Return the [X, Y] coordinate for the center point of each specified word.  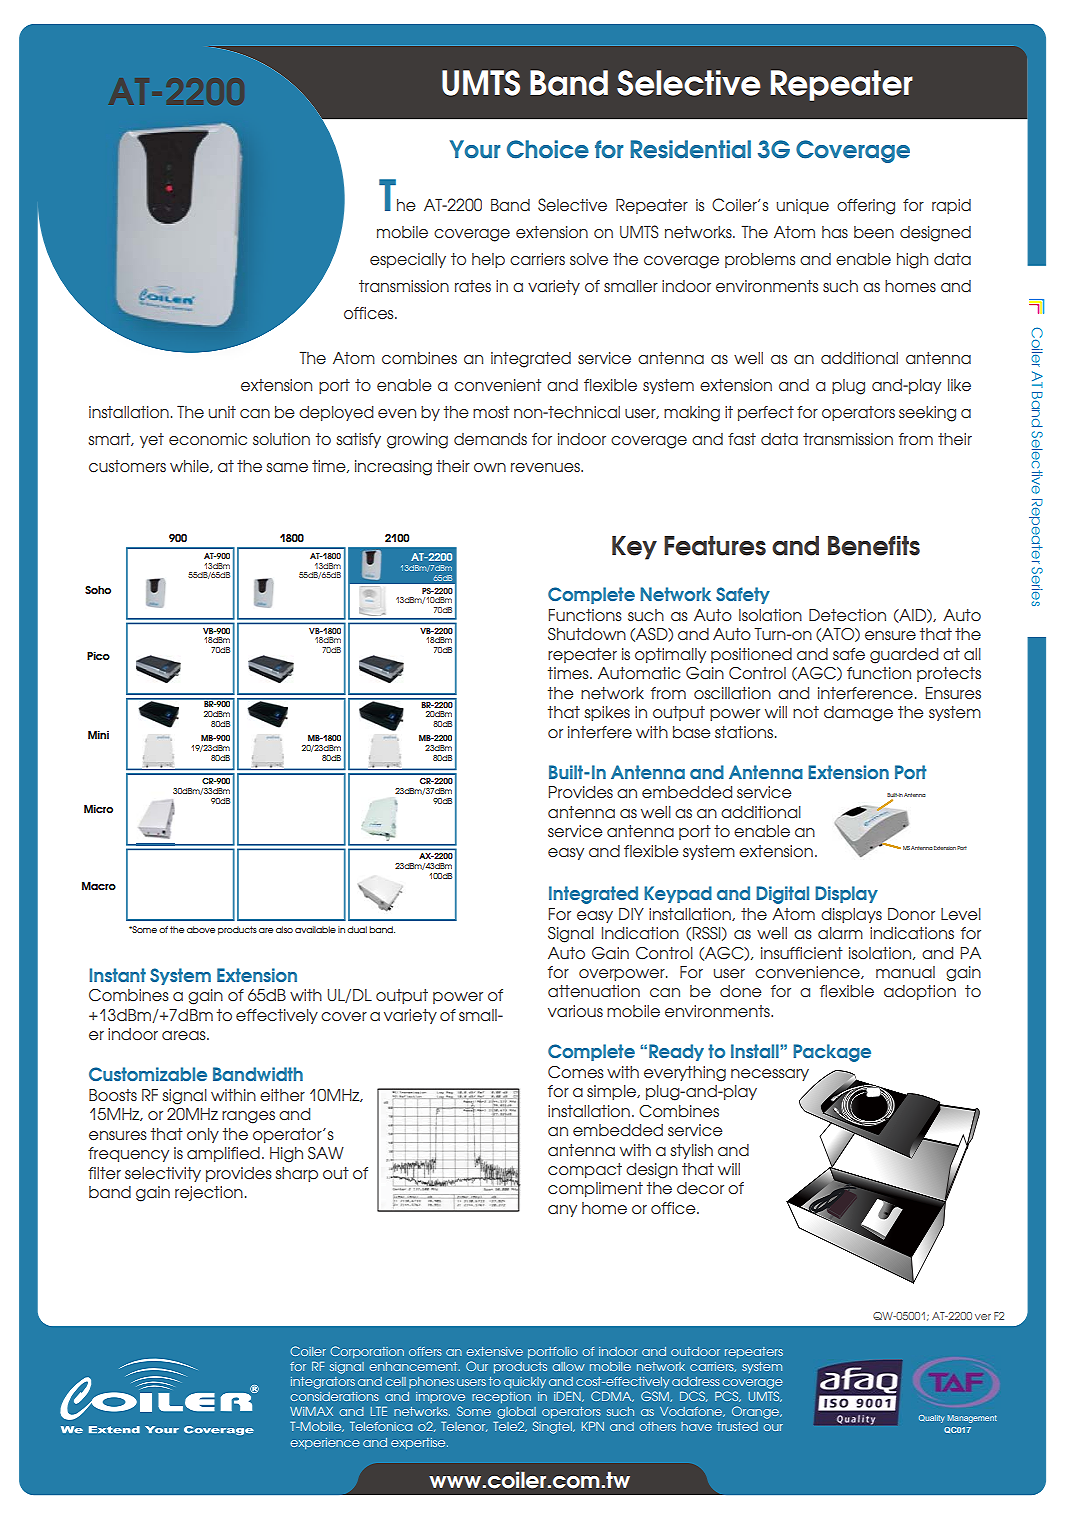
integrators [323, 1383]
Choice [548, 149]
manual [905, 972]
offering [866, 207]
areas [185, 1036]
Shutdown [587, 634]
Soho [98, 590]
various [575, 1011]
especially [408, 260]
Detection [847, 615]
